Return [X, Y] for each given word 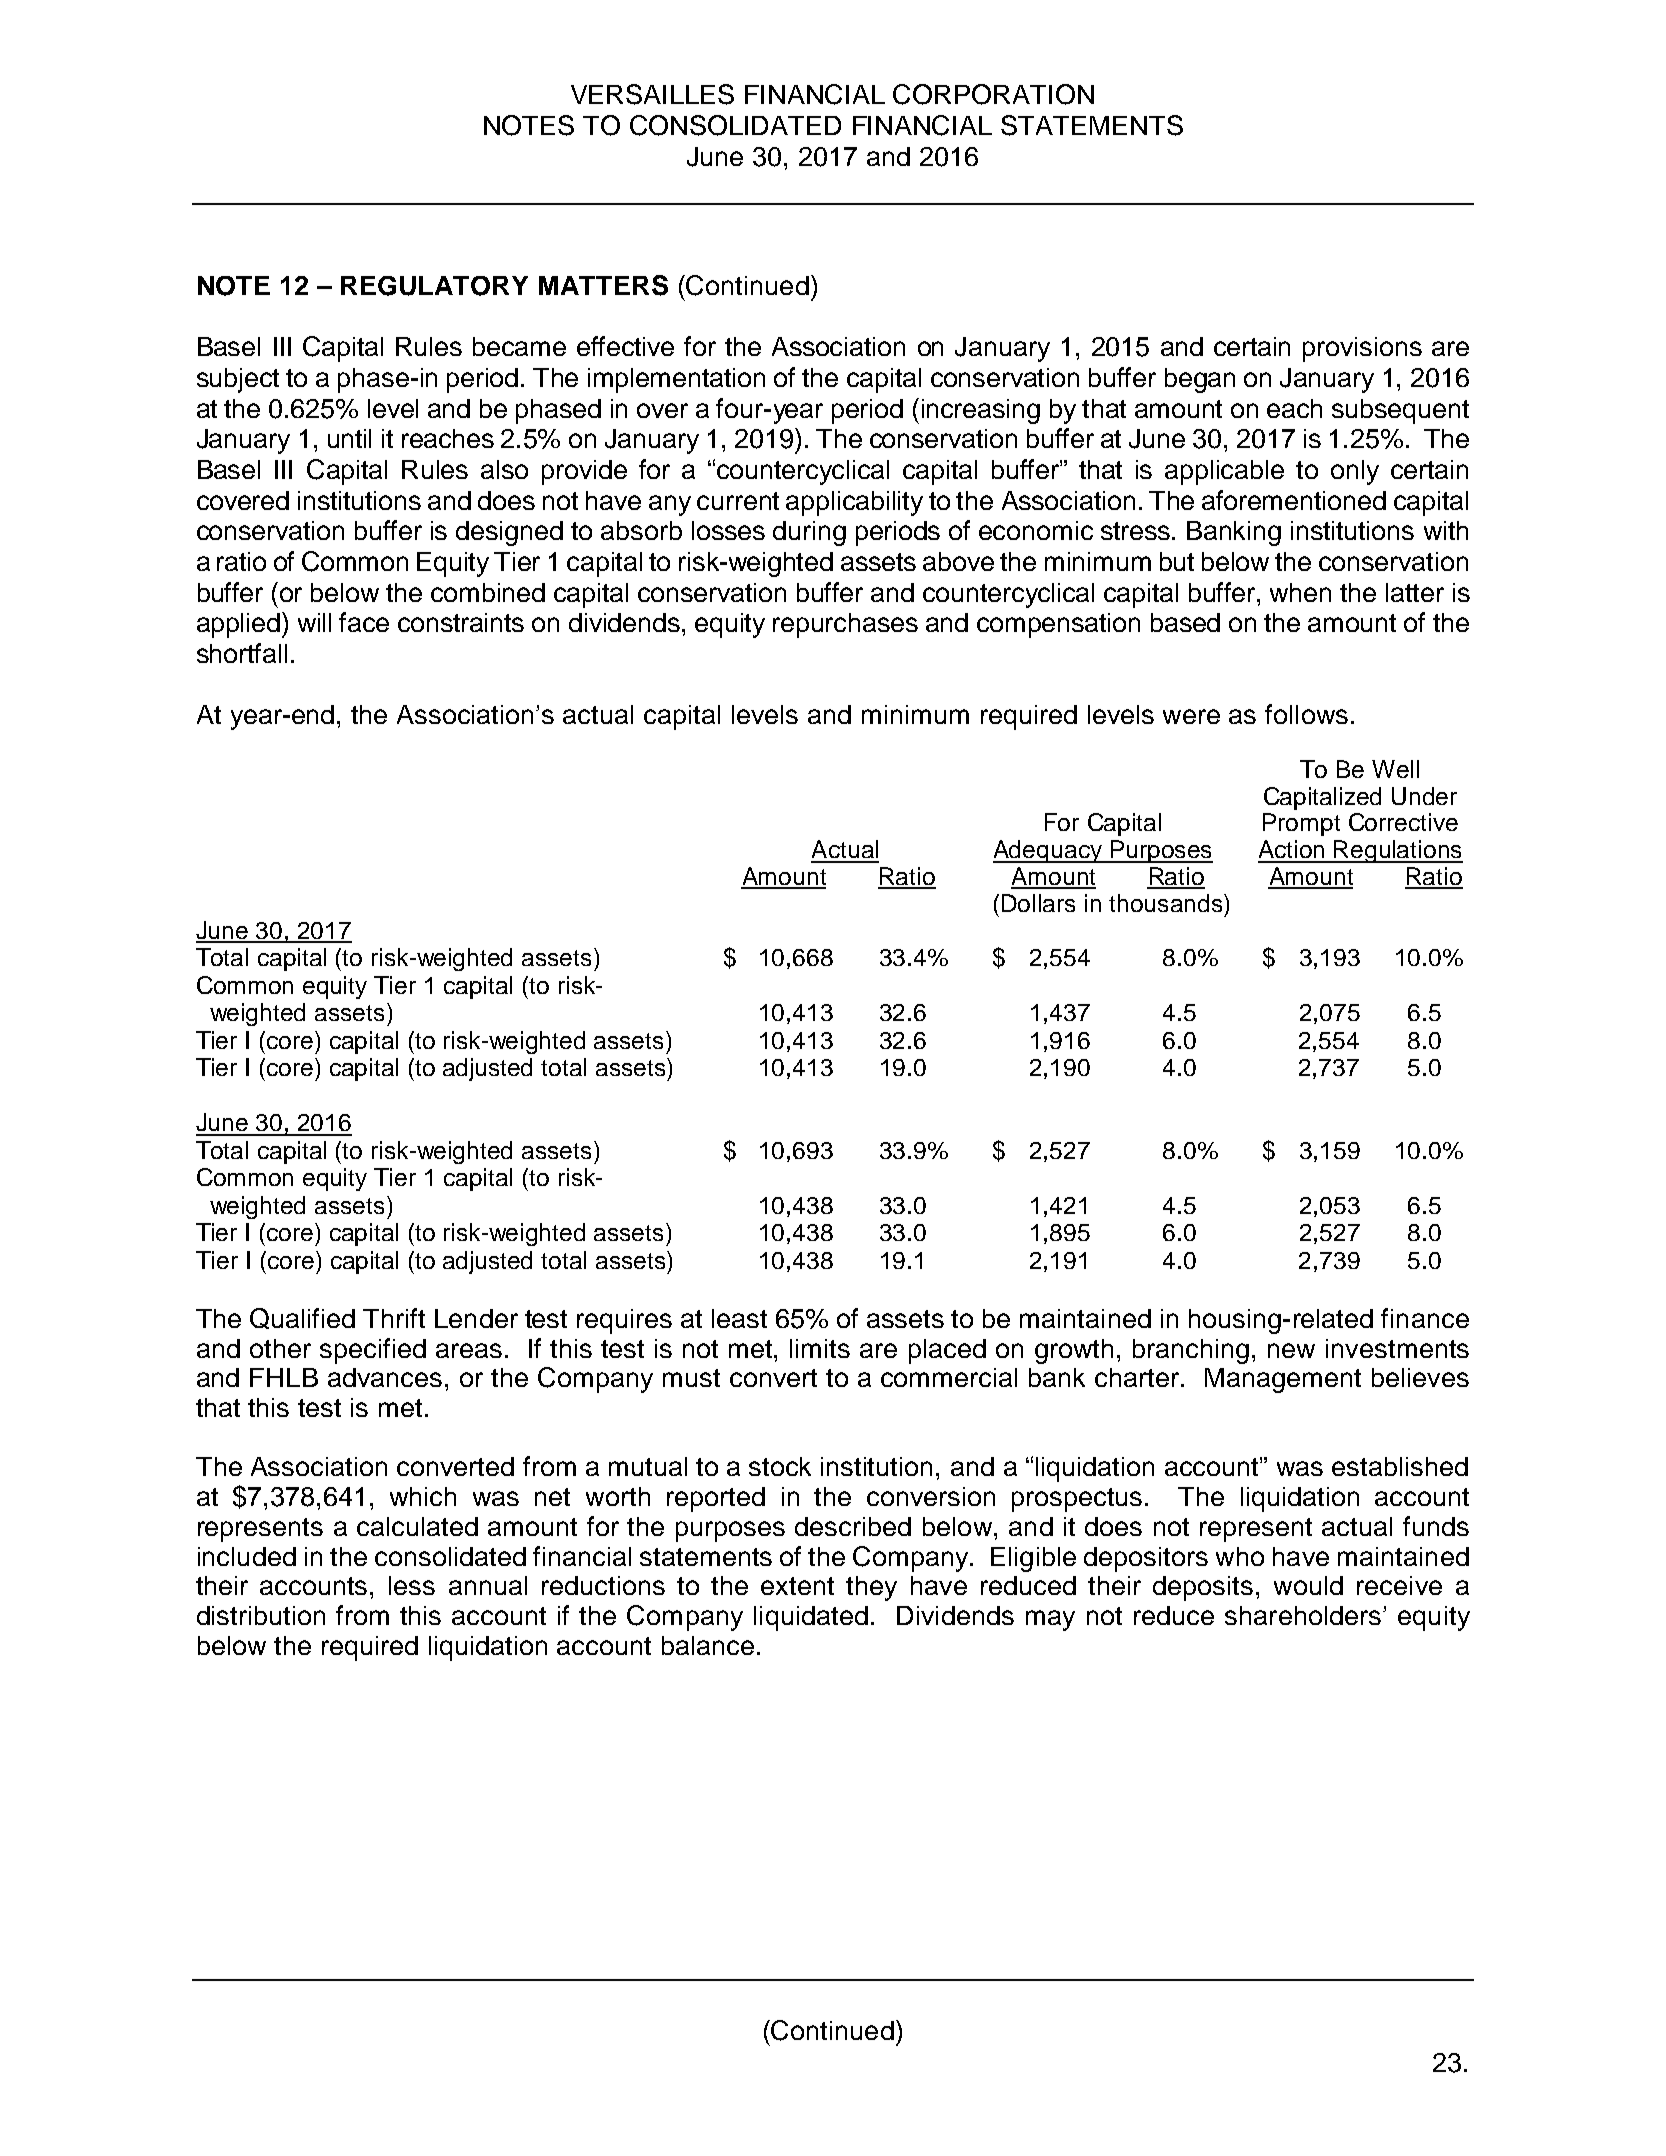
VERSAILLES [652, 94]
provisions [1362, 349]
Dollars [1038, 903]
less [412, 1585]
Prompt [1301, 824]
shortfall [242, 653]
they [871, 1588]
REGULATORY [434, 286]
